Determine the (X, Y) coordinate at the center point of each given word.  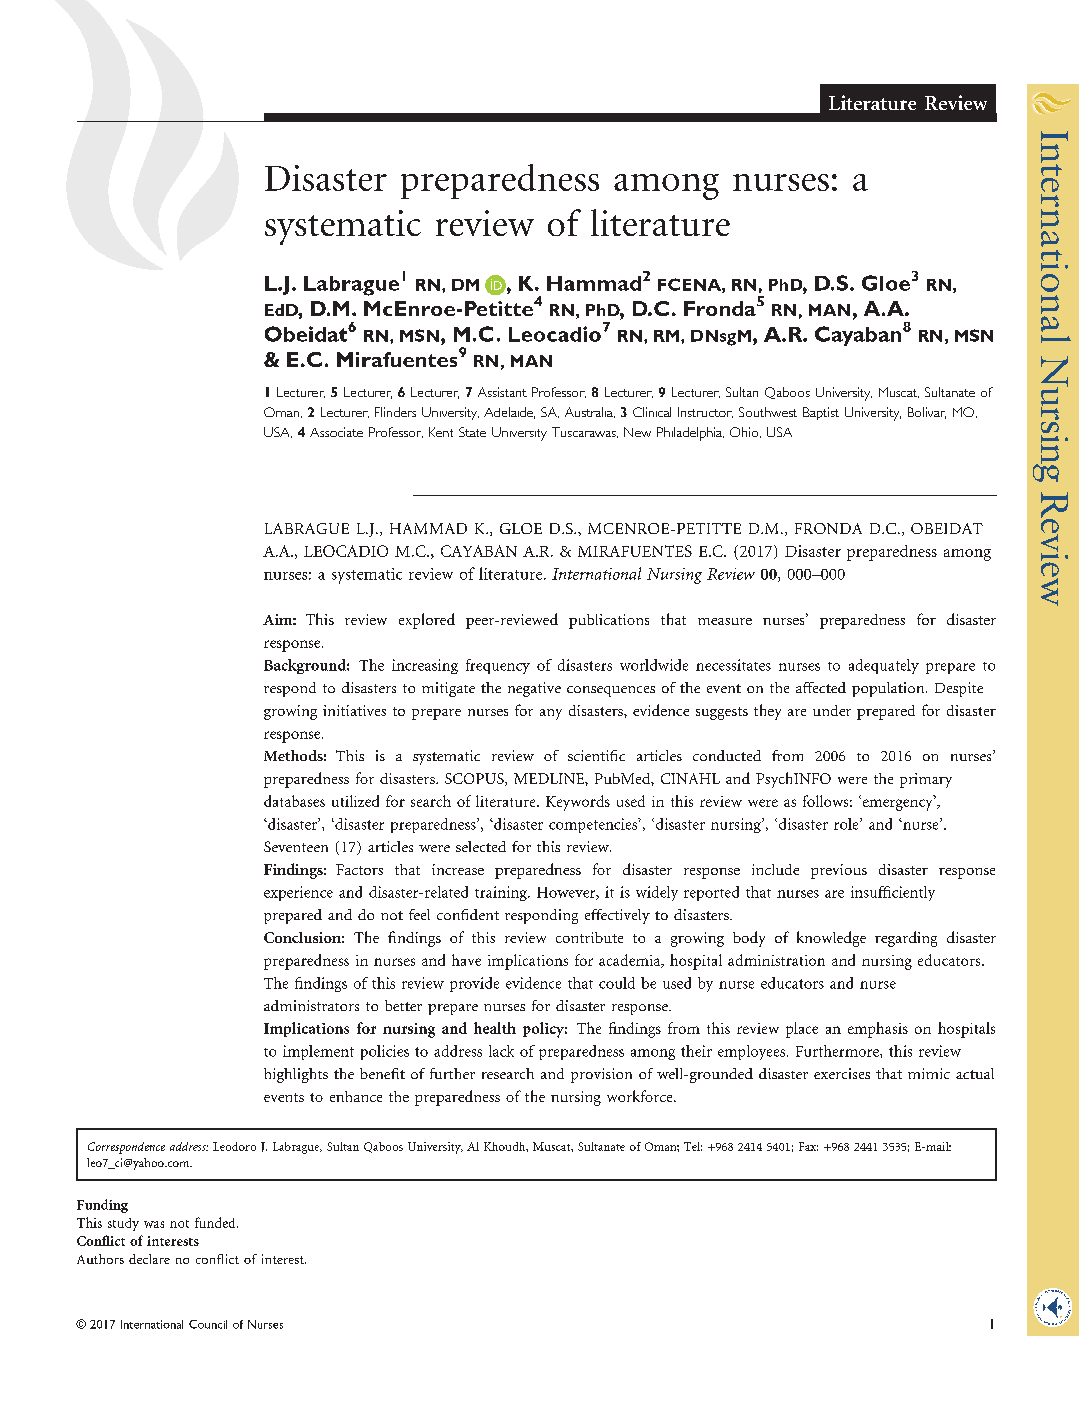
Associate (336, 432)
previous (839, 871)
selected (481, 846)
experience (298, 893)
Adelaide (509, 413)
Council (208, 1324)
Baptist (821, 413)
